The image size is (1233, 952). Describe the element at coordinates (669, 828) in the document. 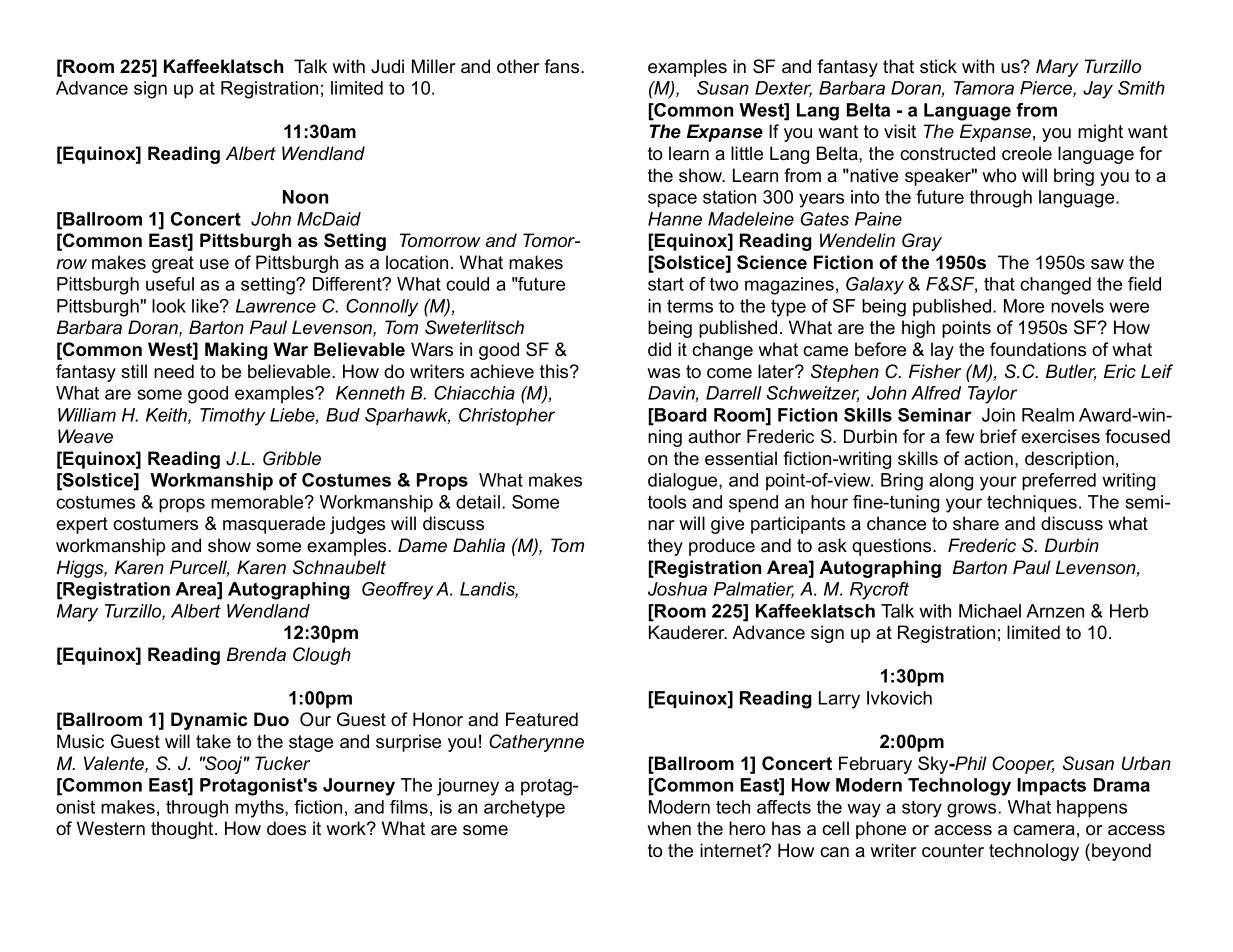

I see `when` at that location.
